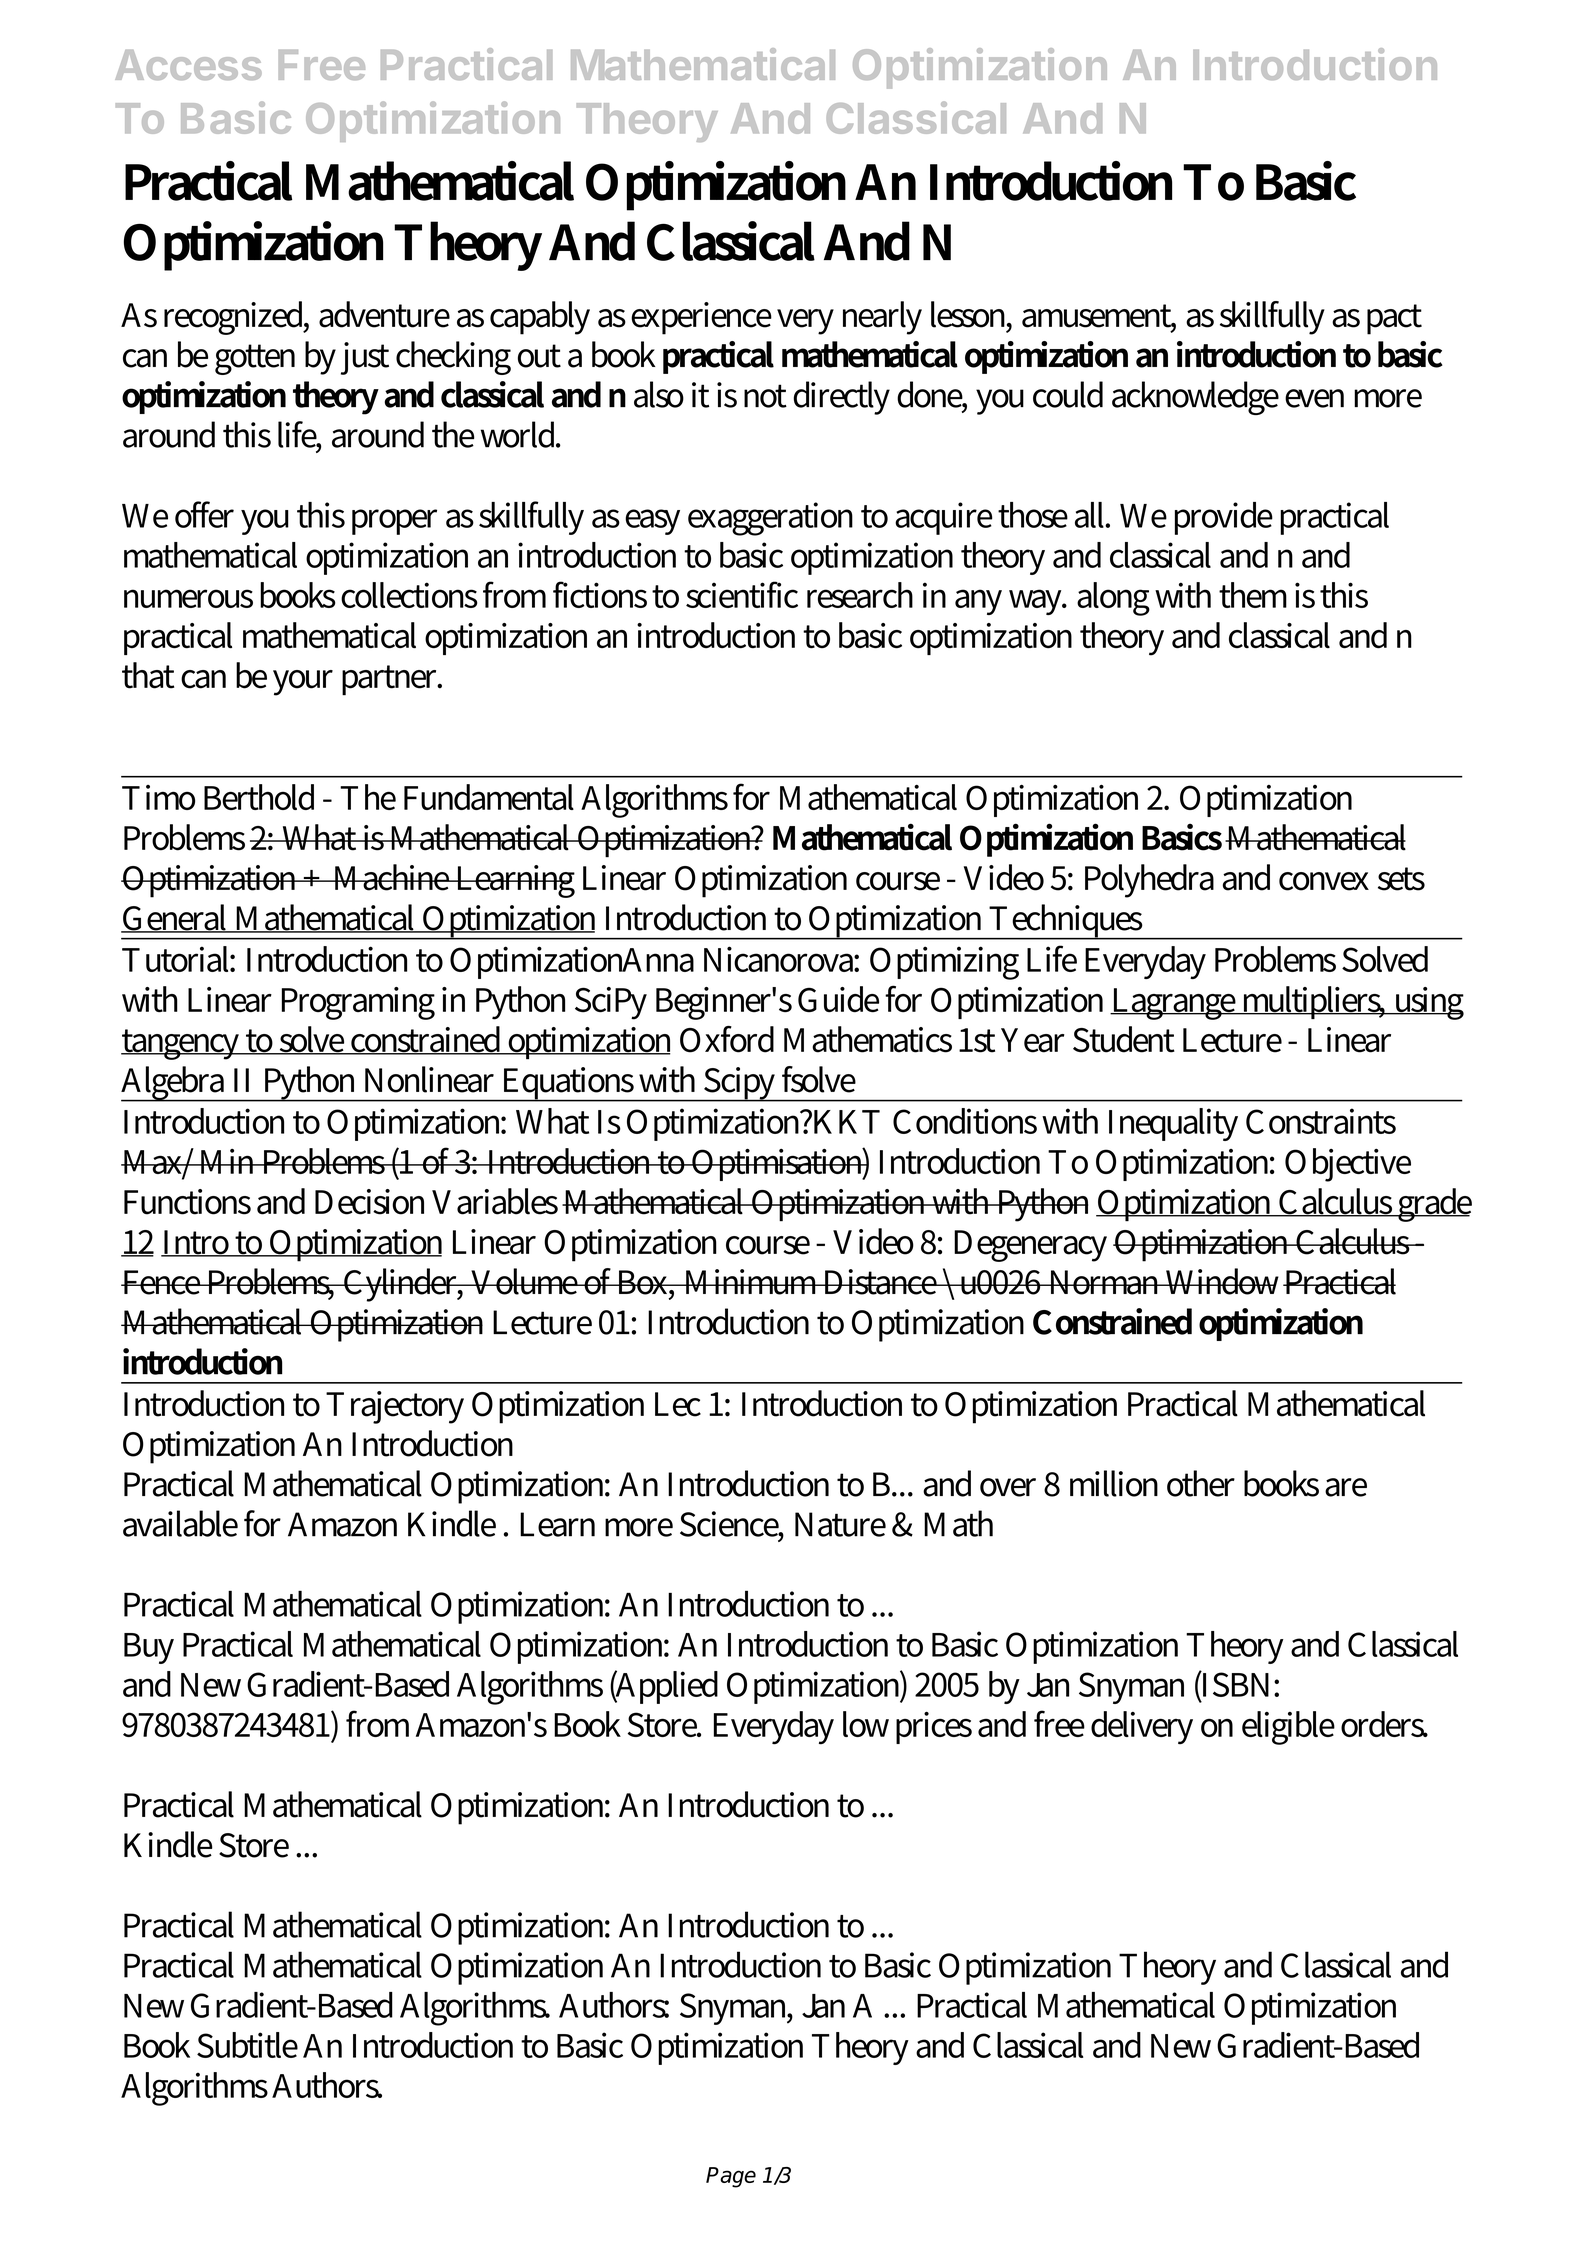  What do you see at coordinates (1384, 1724) in the image?
I see `orders` at bounding box center [1384, 1724].
